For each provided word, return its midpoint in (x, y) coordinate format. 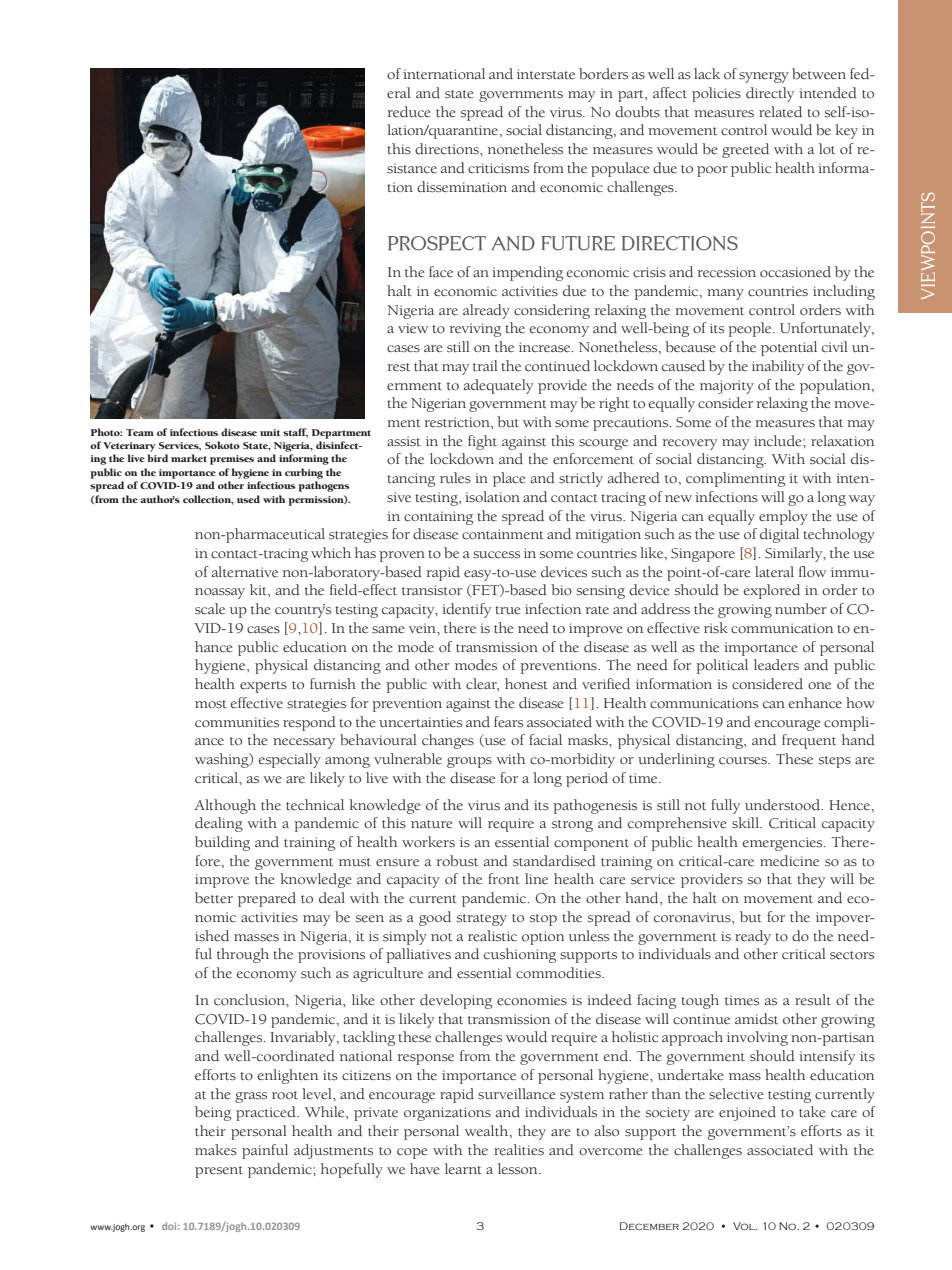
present (219, 1172)
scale (210, 609)
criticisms (498, 168)
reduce (409, 112)
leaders (776, 665)
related (780, 111)
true (508, 610)
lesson (519, 1168)
